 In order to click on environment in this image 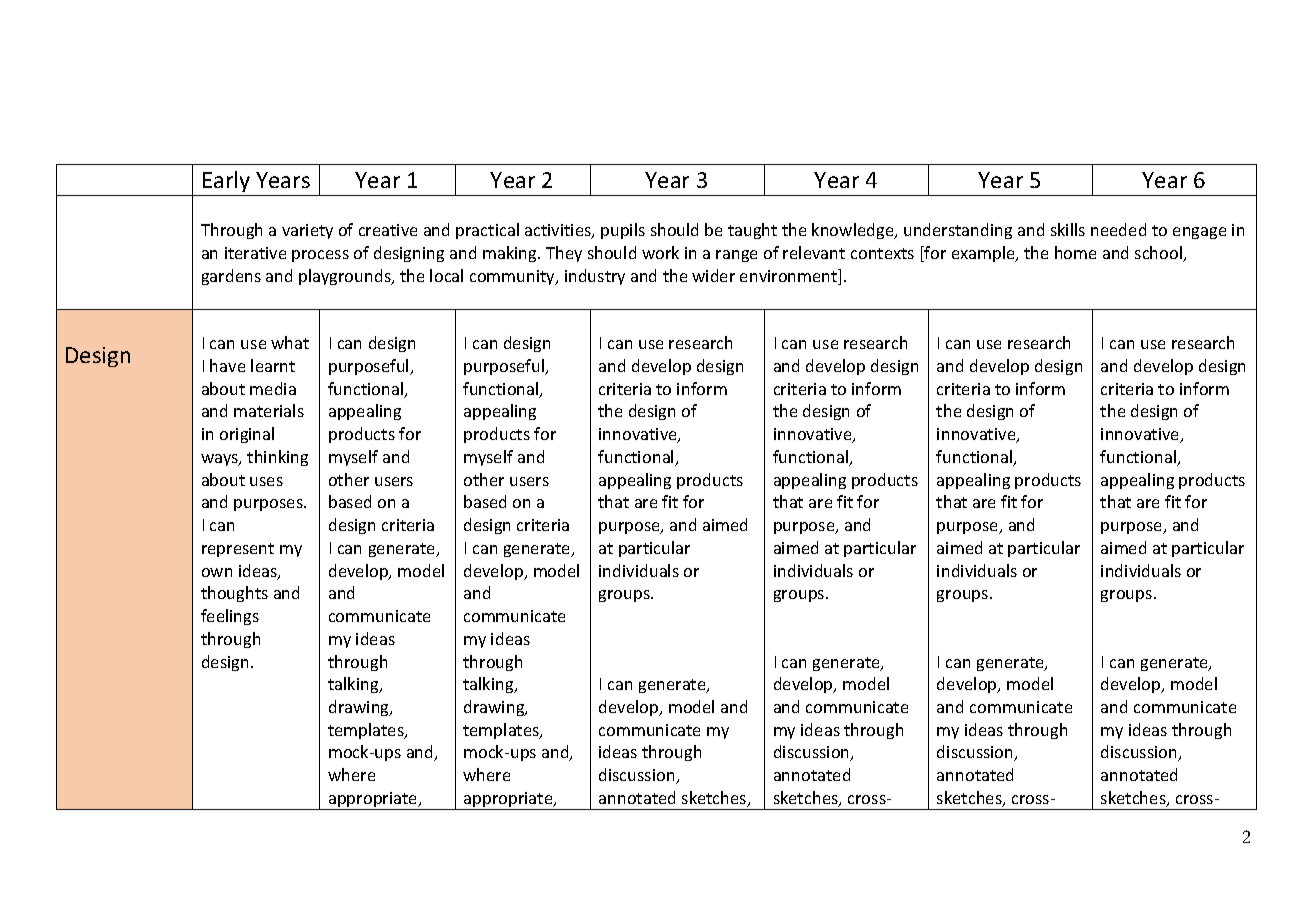, I will do `click(790, 277)`.
